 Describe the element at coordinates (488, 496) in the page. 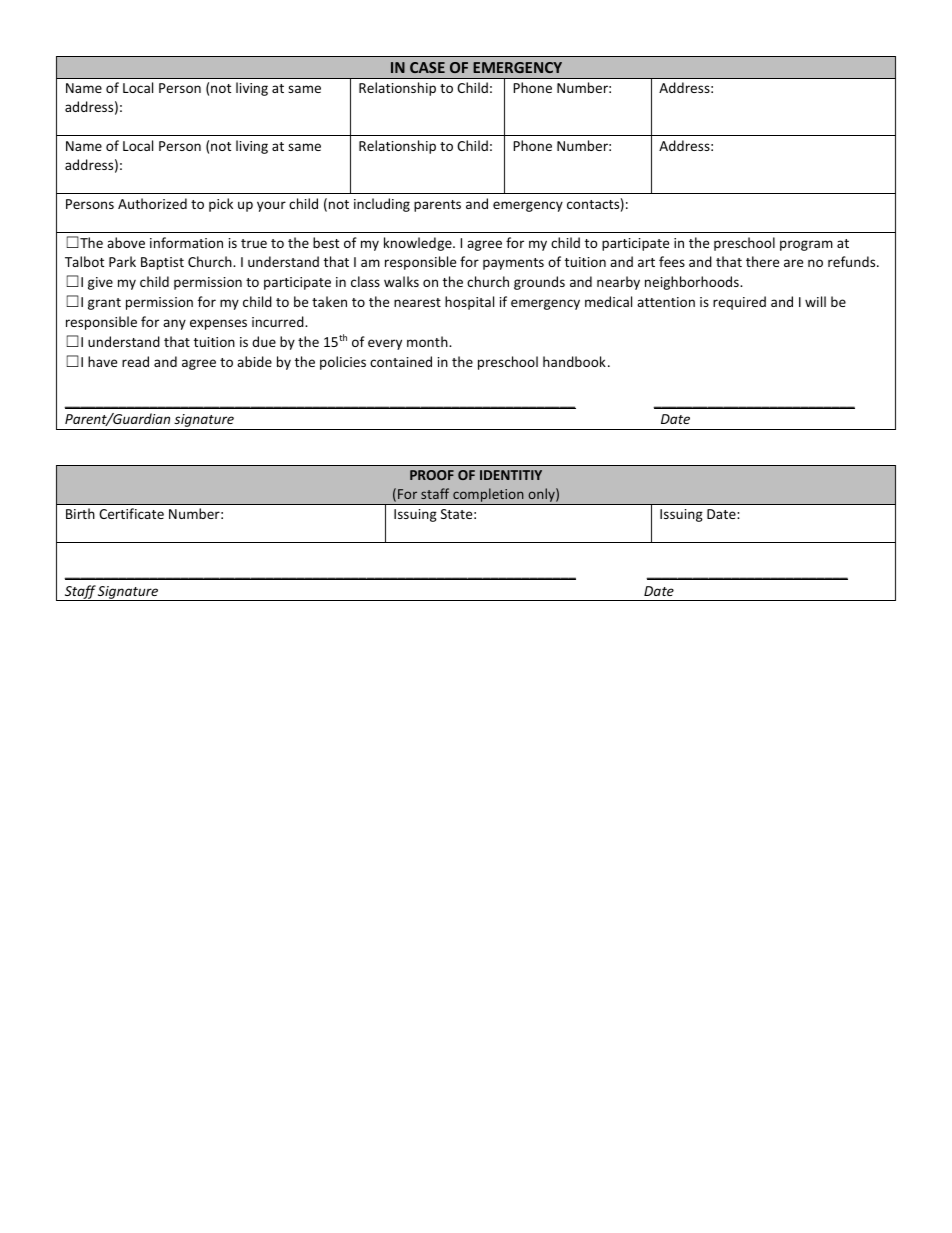

I see `completion` at that location.
